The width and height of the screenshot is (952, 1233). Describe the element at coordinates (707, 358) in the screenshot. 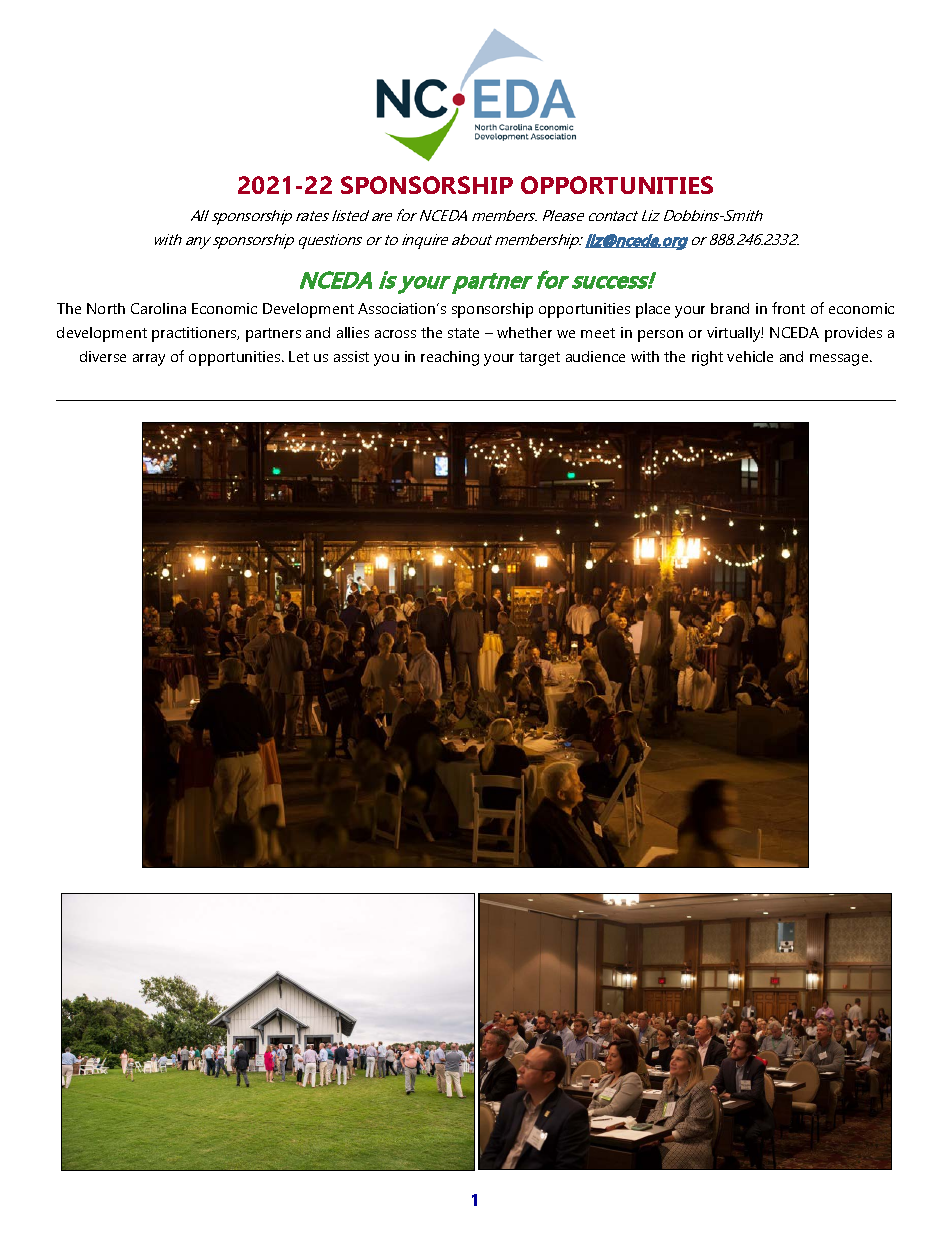

I see `right` at that location.
